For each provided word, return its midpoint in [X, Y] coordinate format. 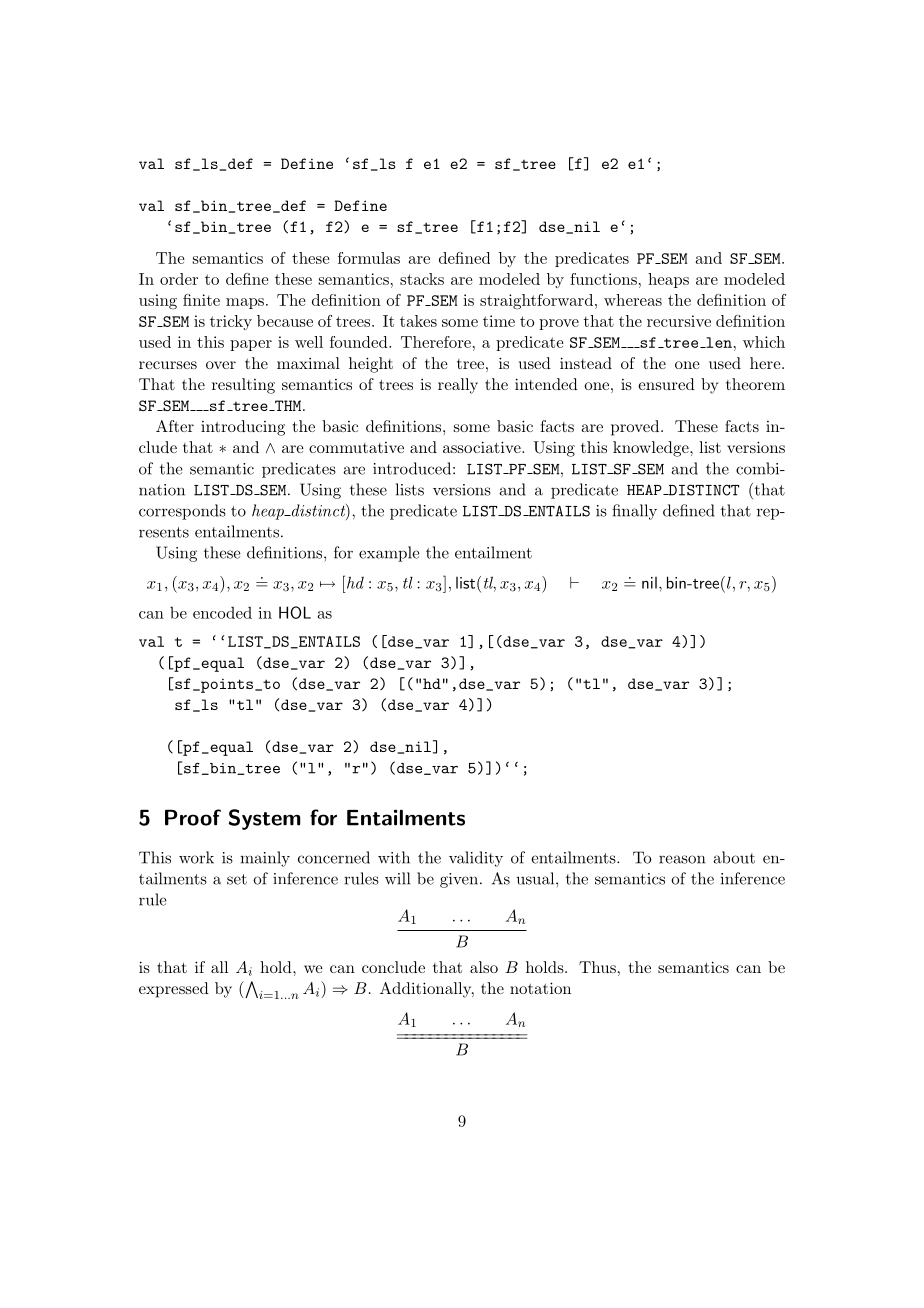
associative [483, 447]
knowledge [652, 449]
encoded [222, 613]
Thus [597, 967]
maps [245, 303]
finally [634, 512]
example [389, 554]
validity [476, 859]
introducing [243, 428]
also [484, 967]
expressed [174, 990]
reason [682, 859]
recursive [679, 321]
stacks [422, 279]
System [265, 819]
